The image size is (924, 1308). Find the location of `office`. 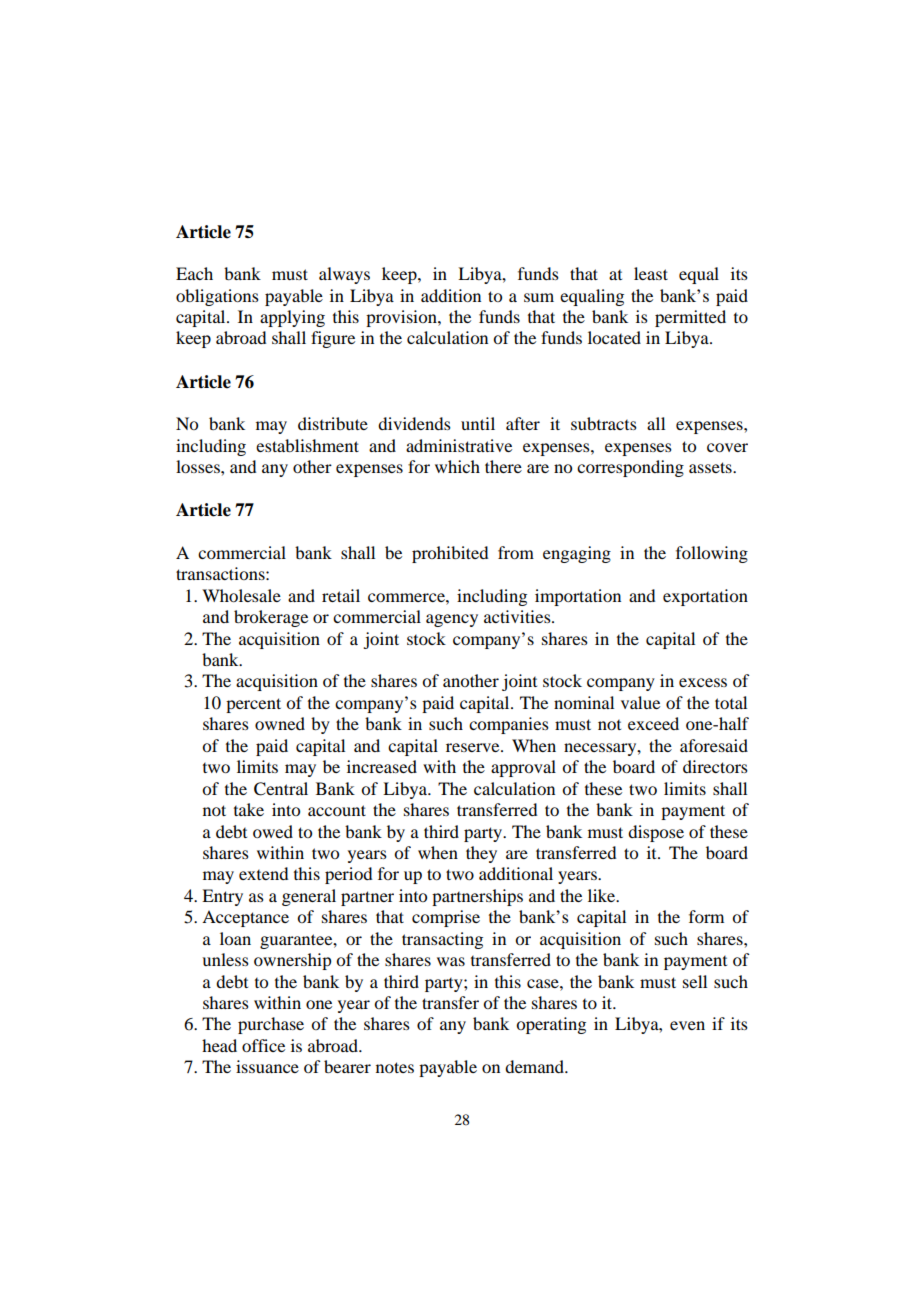

office is located at coordinates (263, 1045).
